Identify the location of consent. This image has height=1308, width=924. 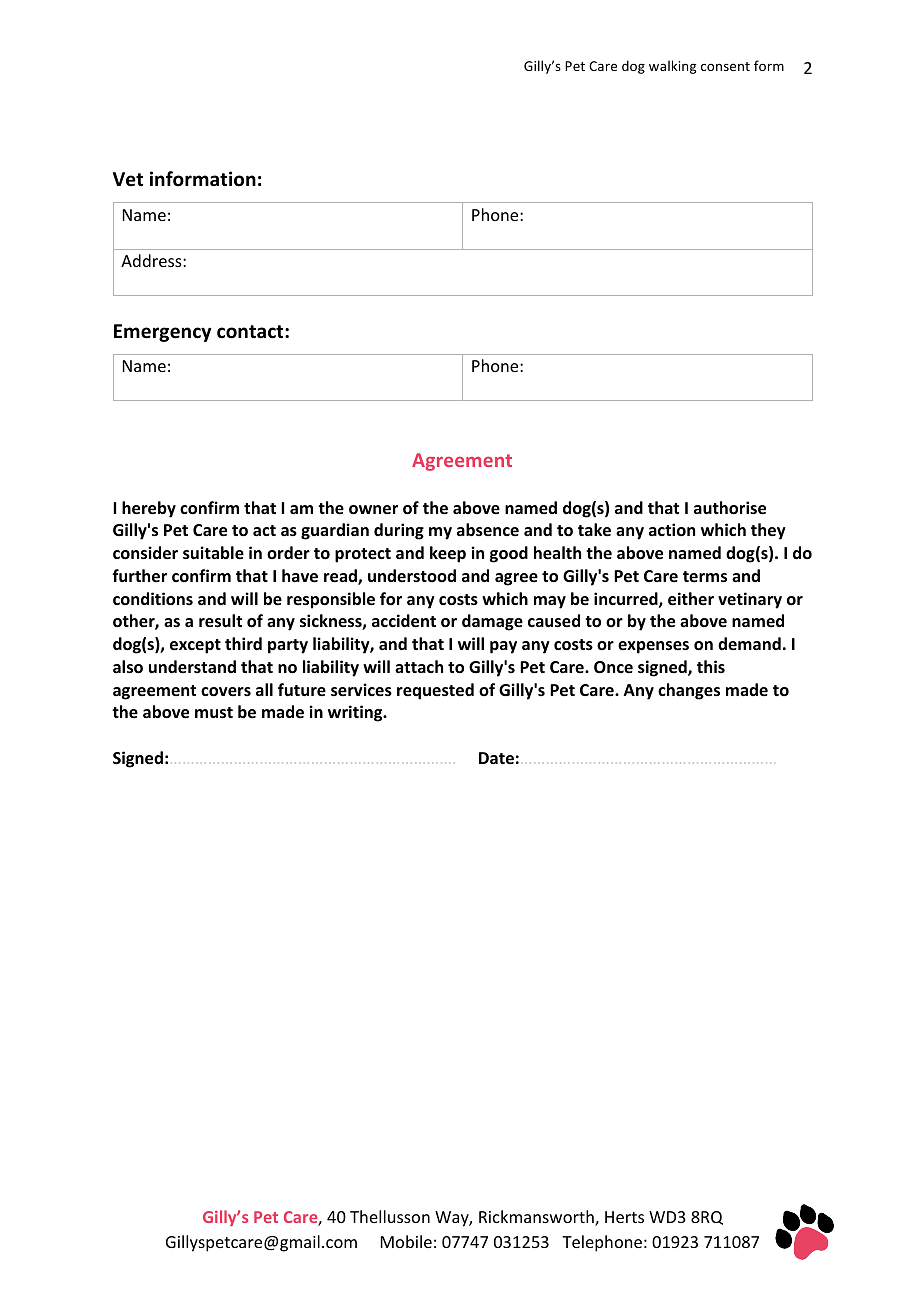
(725, 66).
